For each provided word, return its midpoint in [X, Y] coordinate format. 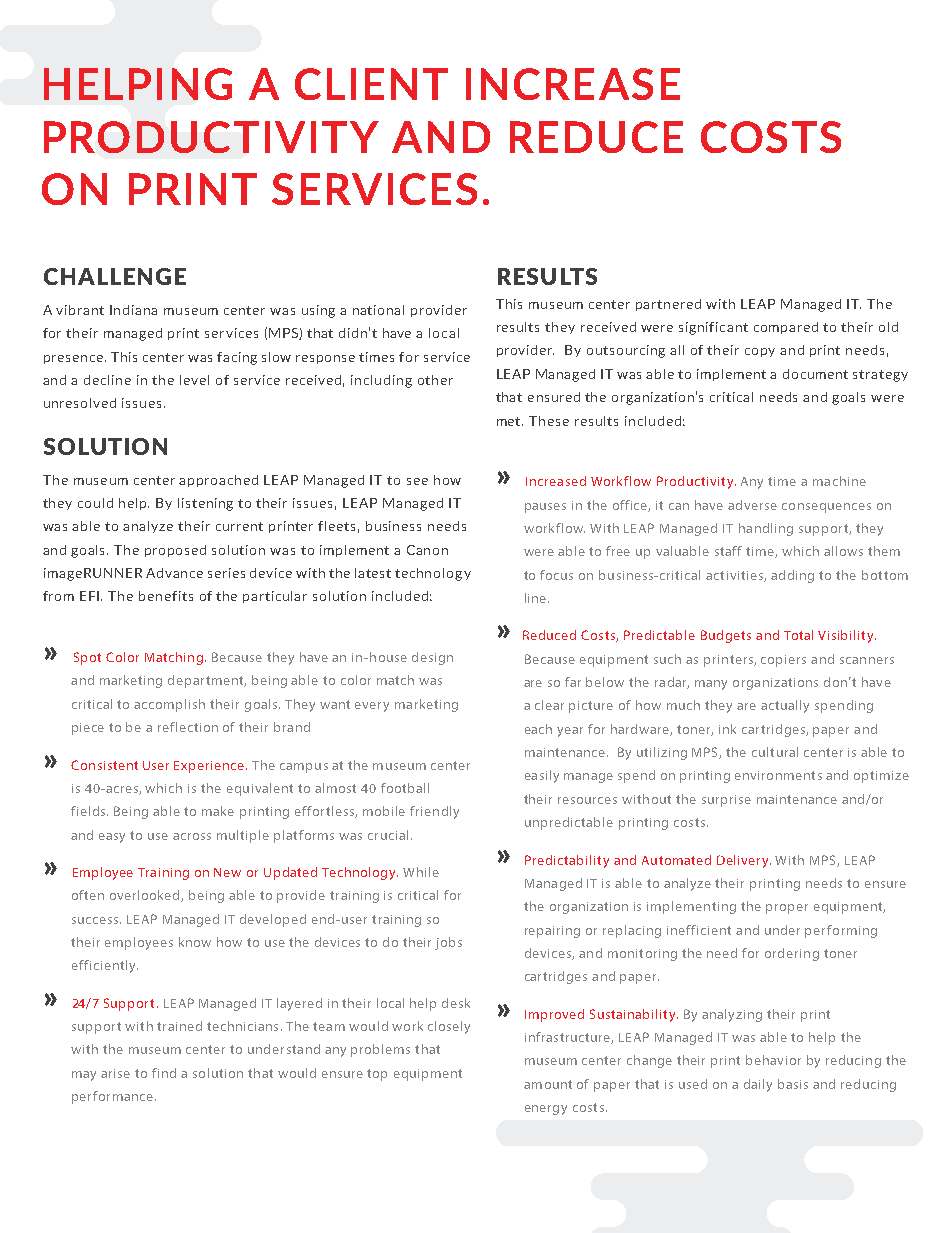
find [164, 1073]
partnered [668, 305]
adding [792, 576]
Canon [427, 550]
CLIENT [371, 84]
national [378, 310]
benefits [166, 596]
